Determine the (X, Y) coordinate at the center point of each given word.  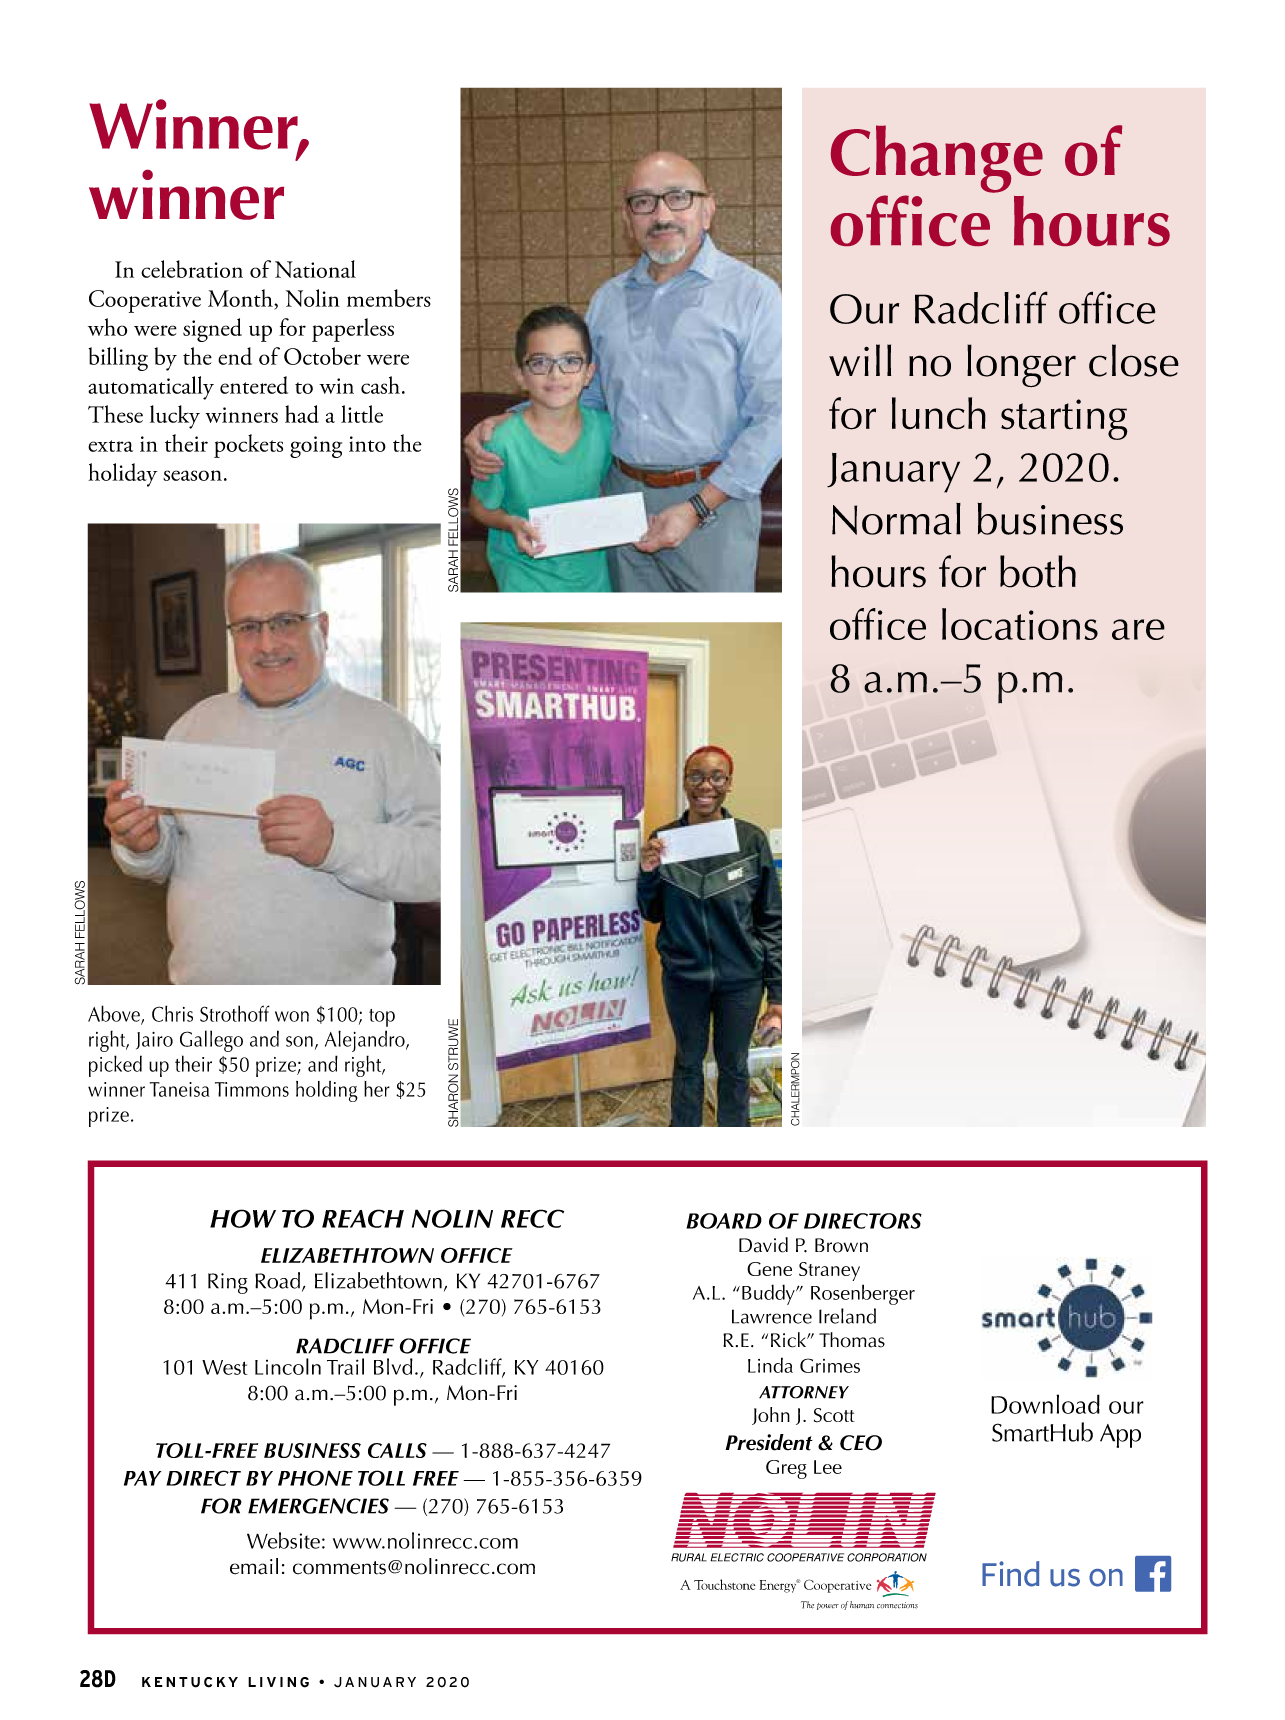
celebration (192, 269)
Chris (172, 1013)
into (367, 444)
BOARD (724, 1221)
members (389, 298)
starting (1064, 419)
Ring (228, 1283)
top (382, 1018)
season (192, 475)
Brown (841, 1245)
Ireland (847, 1316)
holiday (122, 475)
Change (937, 159)
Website (283, 1540)
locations (1020, 624)
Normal (896, 519)
